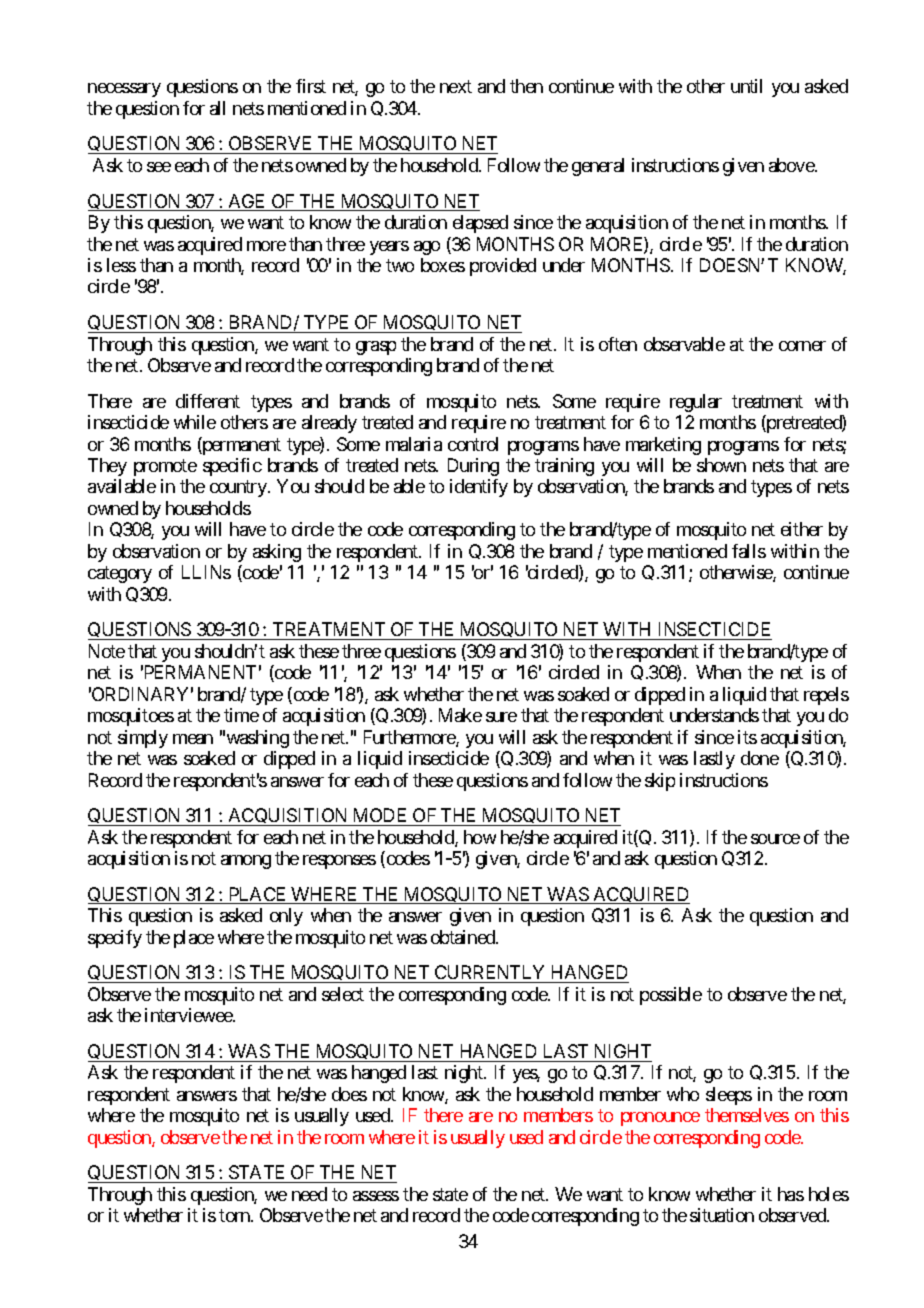  I want to click on source, so click(775, 839).
